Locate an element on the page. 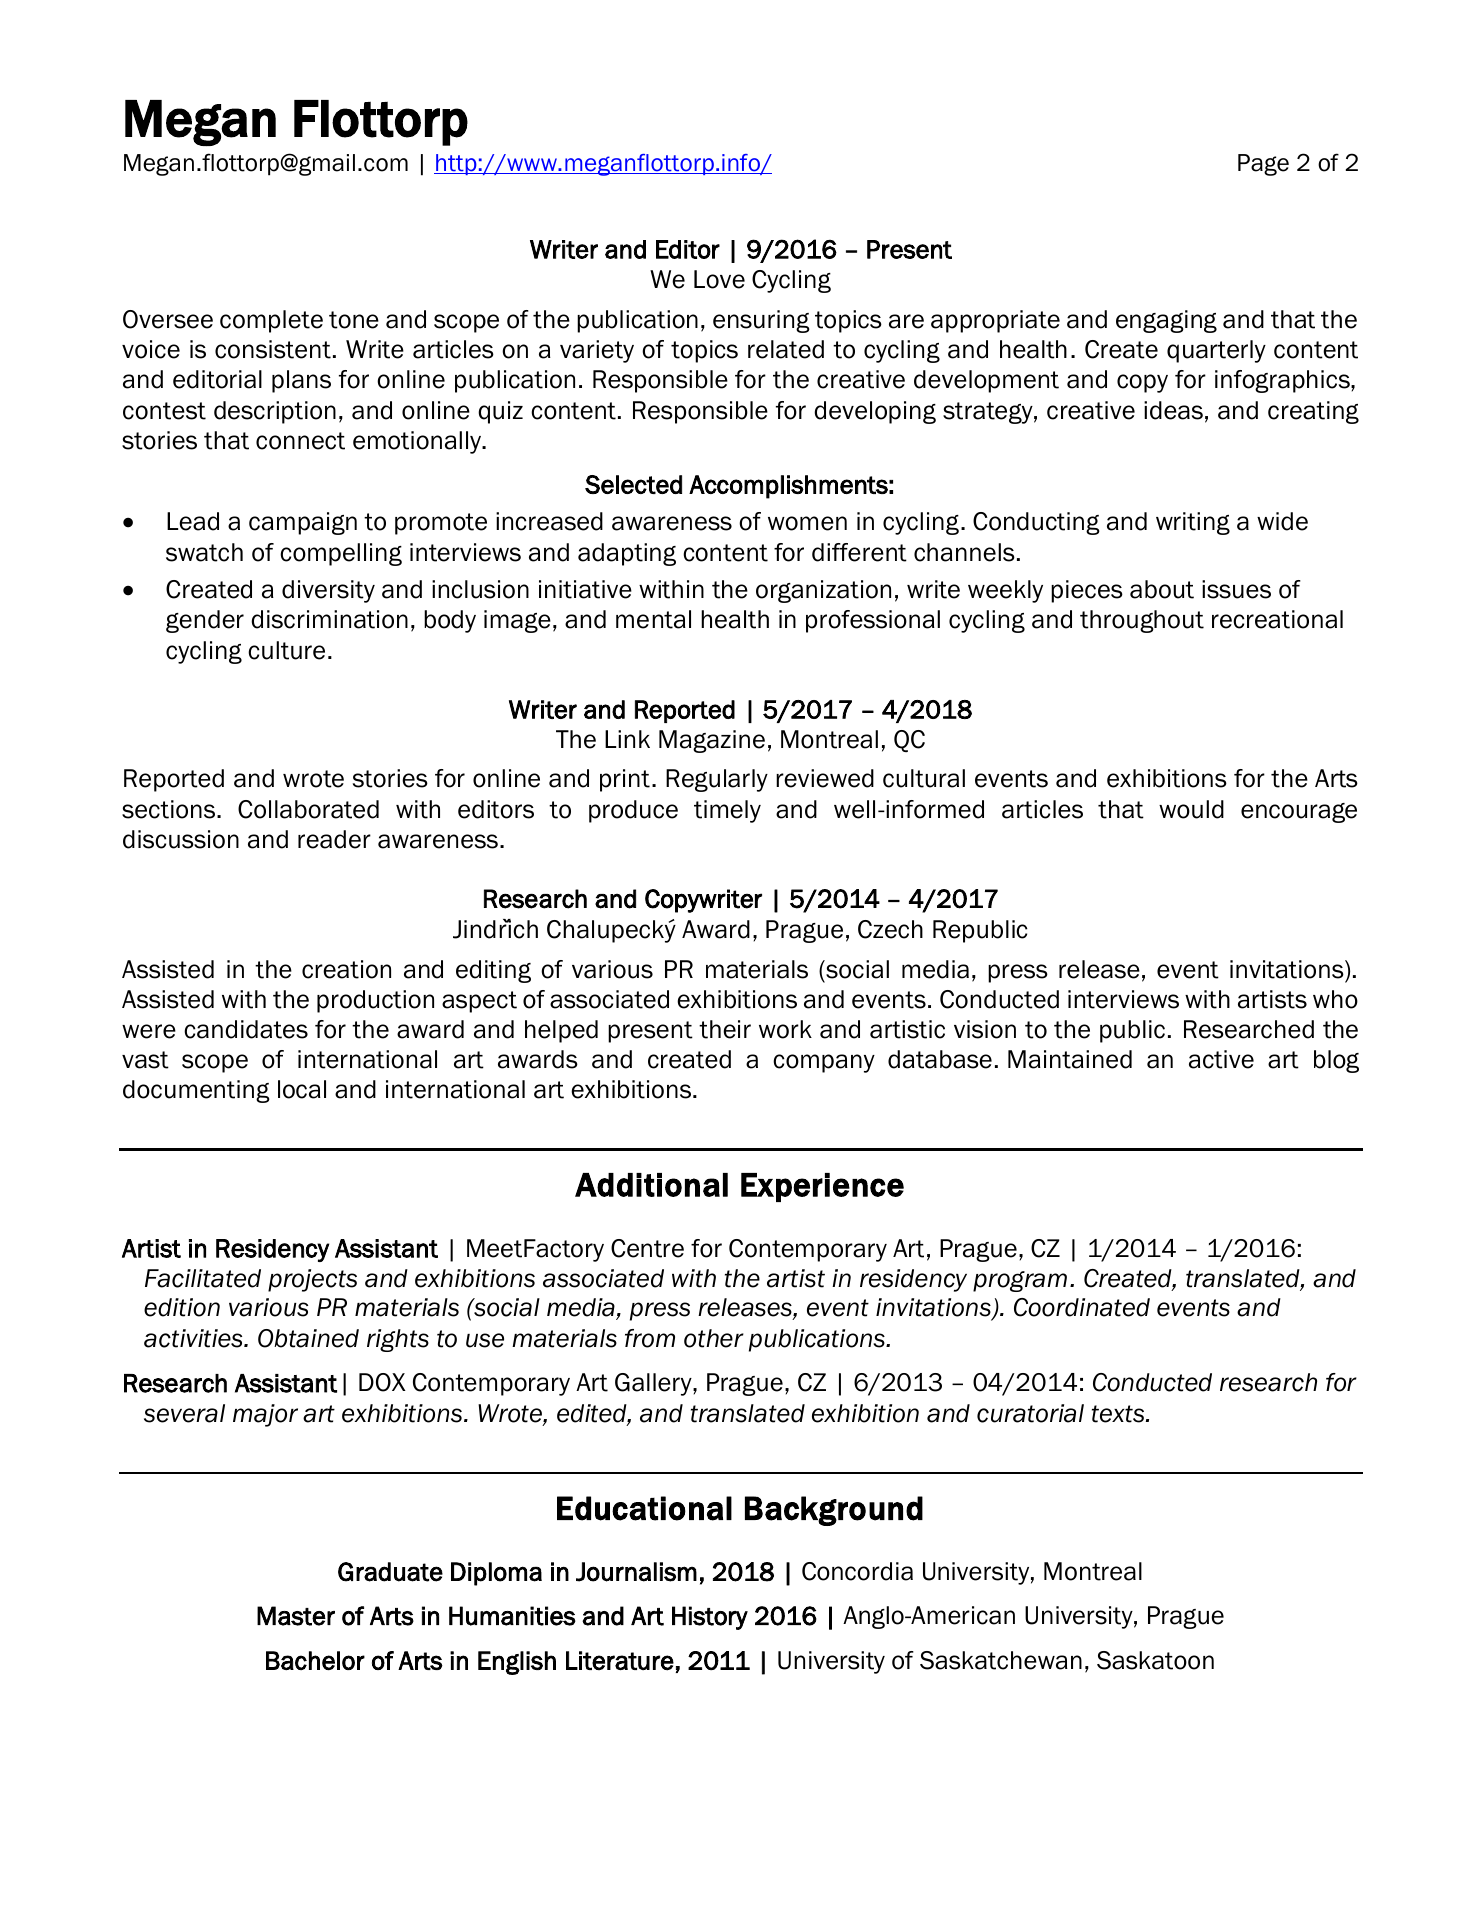  Experience is located at coordinates (822, 1187).
